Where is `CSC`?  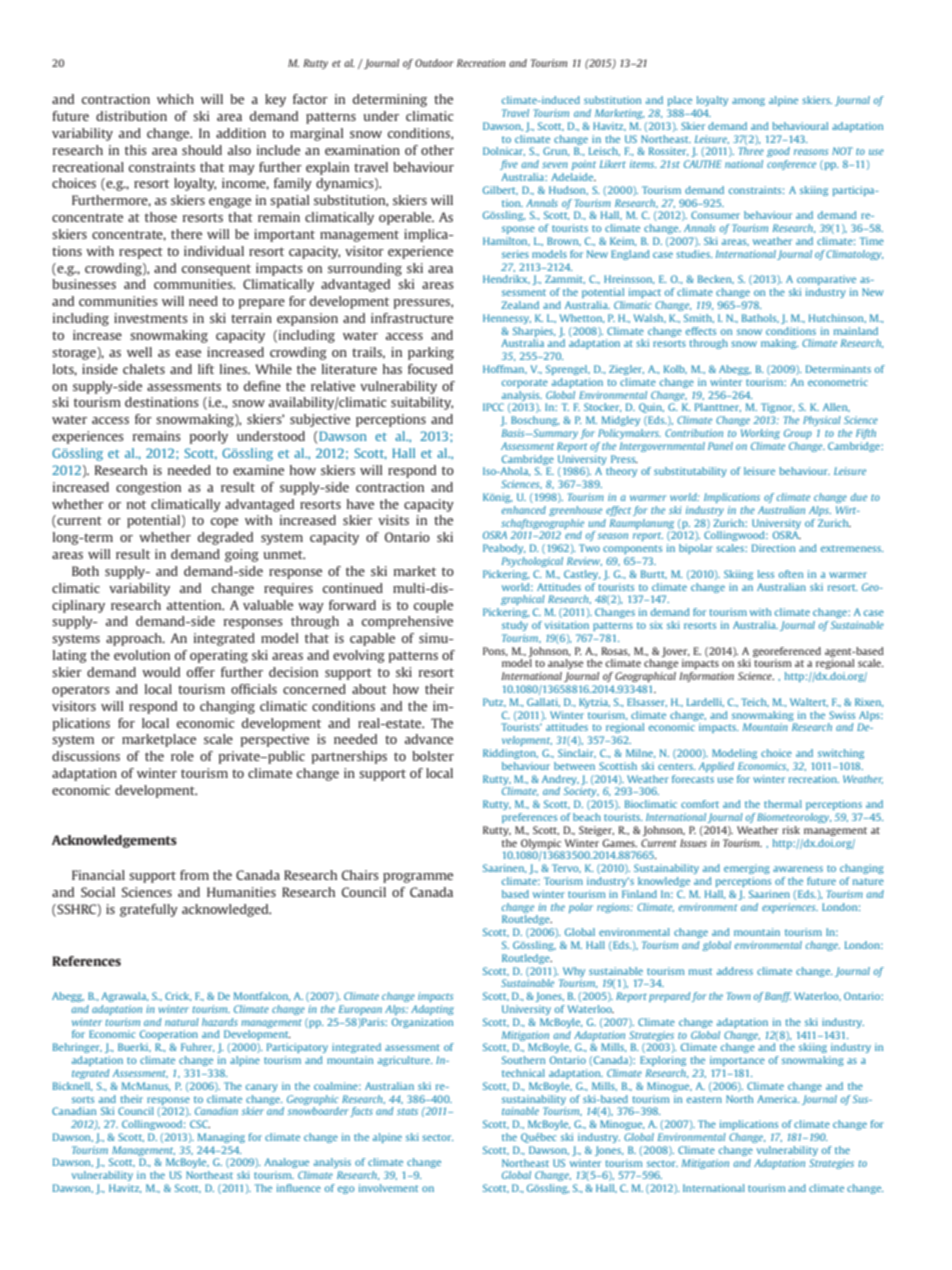 CSC is located at coordinates (200, 1124).
